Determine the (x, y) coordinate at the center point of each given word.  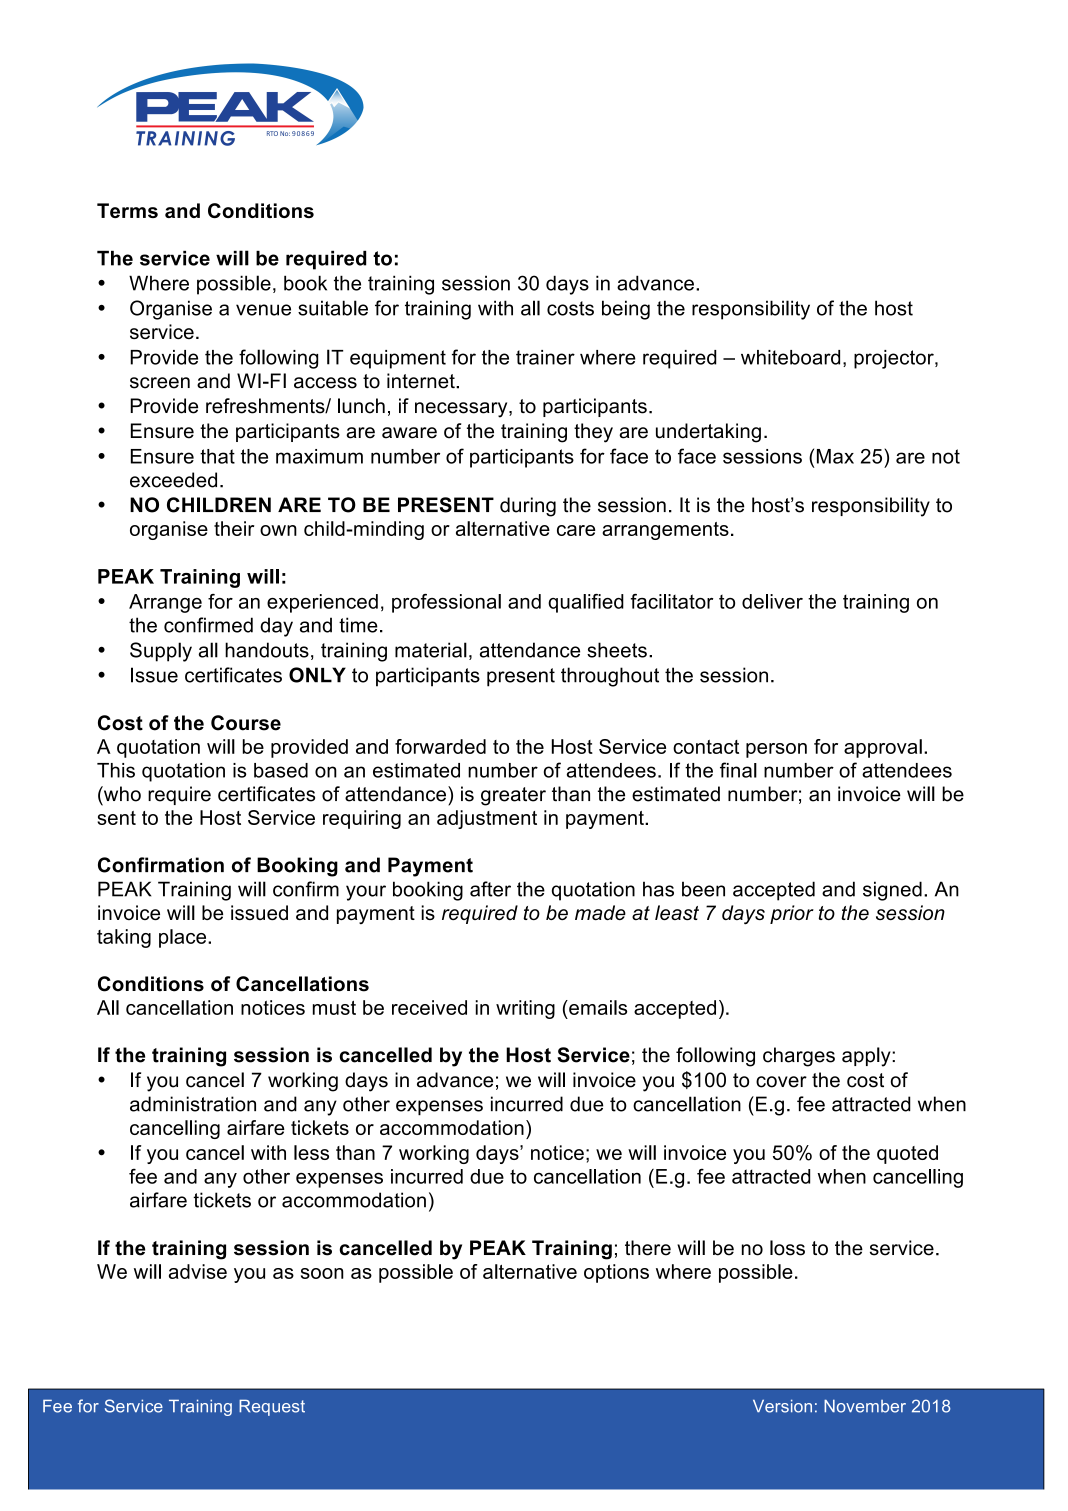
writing (525, 1009)
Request (272, 1407)
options (616, 1273)
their (234, 528)
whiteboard (790, 357)
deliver (772, 601)
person (776, 750)
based (281, 770)
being (626, 310)
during (528, 507)
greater (513, 796)
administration (193, 1104)
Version (782, 1406)
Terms (127, 210)
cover (781, 1082)
